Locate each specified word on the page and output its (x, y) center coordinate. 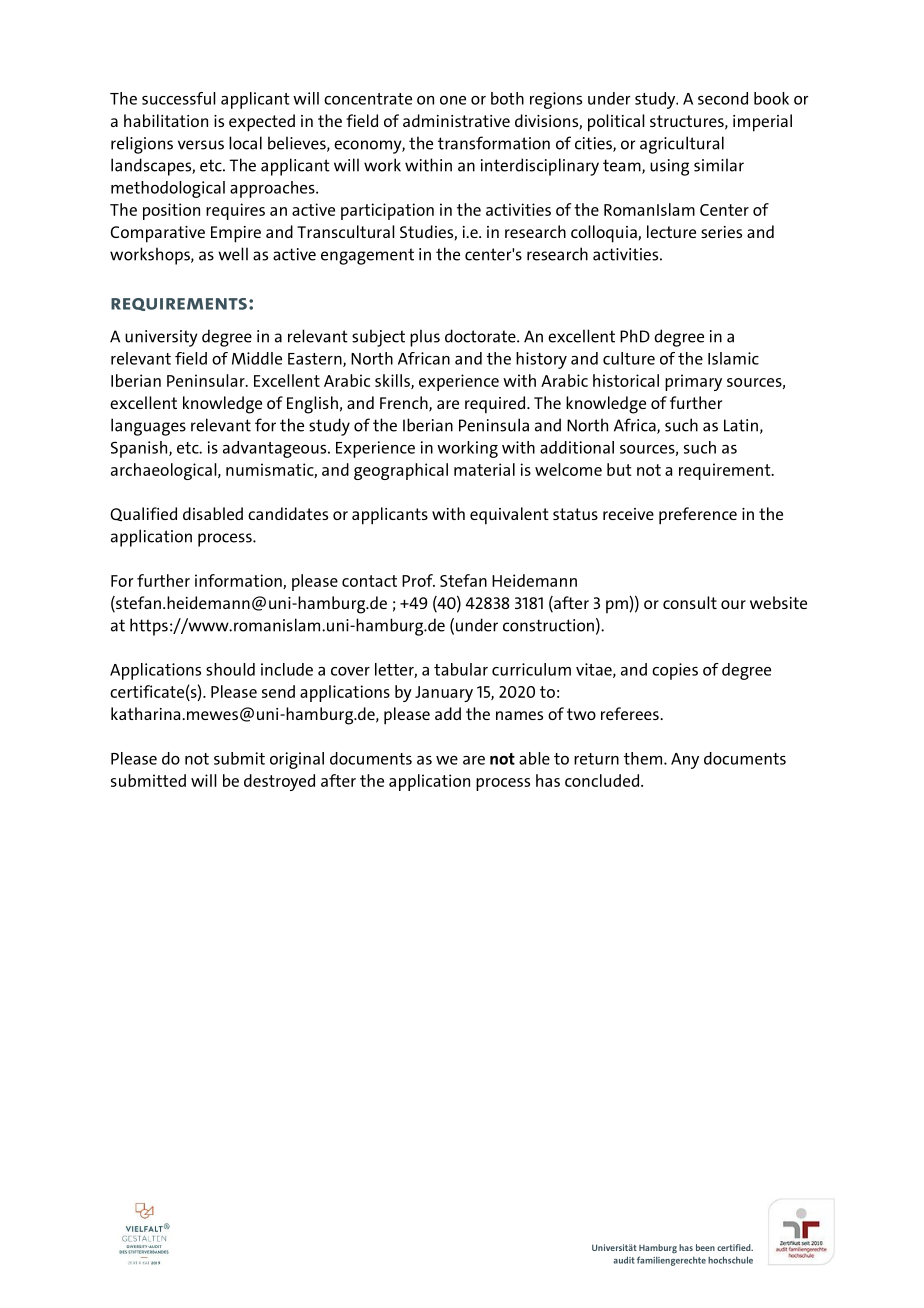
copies (675, 671)
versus (201, 145)
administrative (456, 120)
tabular (461, 669)
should (230, 669)
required (496, 405)
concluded (602, 780)
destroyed (279, 782)
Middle (257, 358)
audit (624, 1260)
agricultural (682, 145)
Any (685, 761)
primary (693, 382)
